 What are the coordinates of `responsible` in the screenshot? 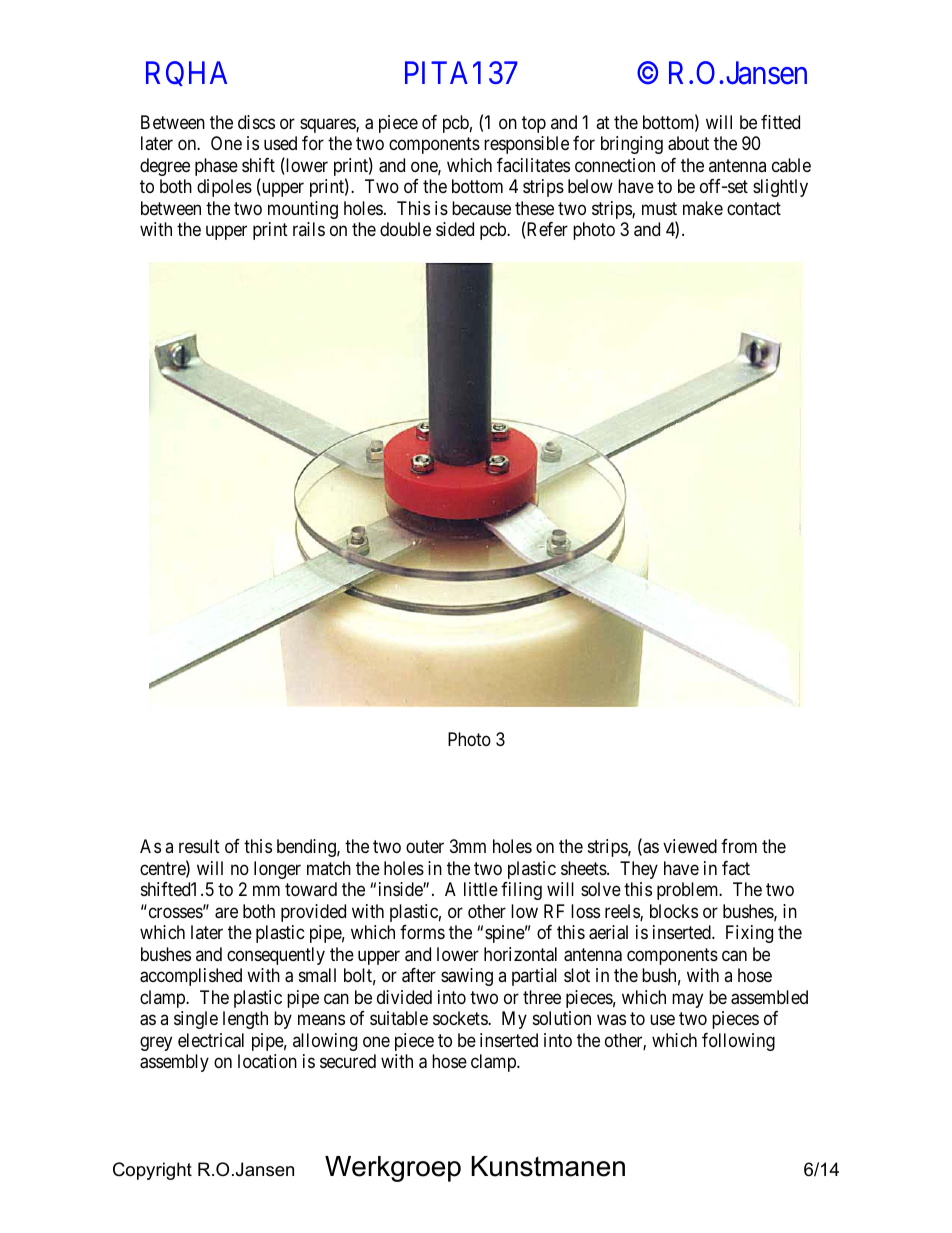 It's located at (526, 145).
